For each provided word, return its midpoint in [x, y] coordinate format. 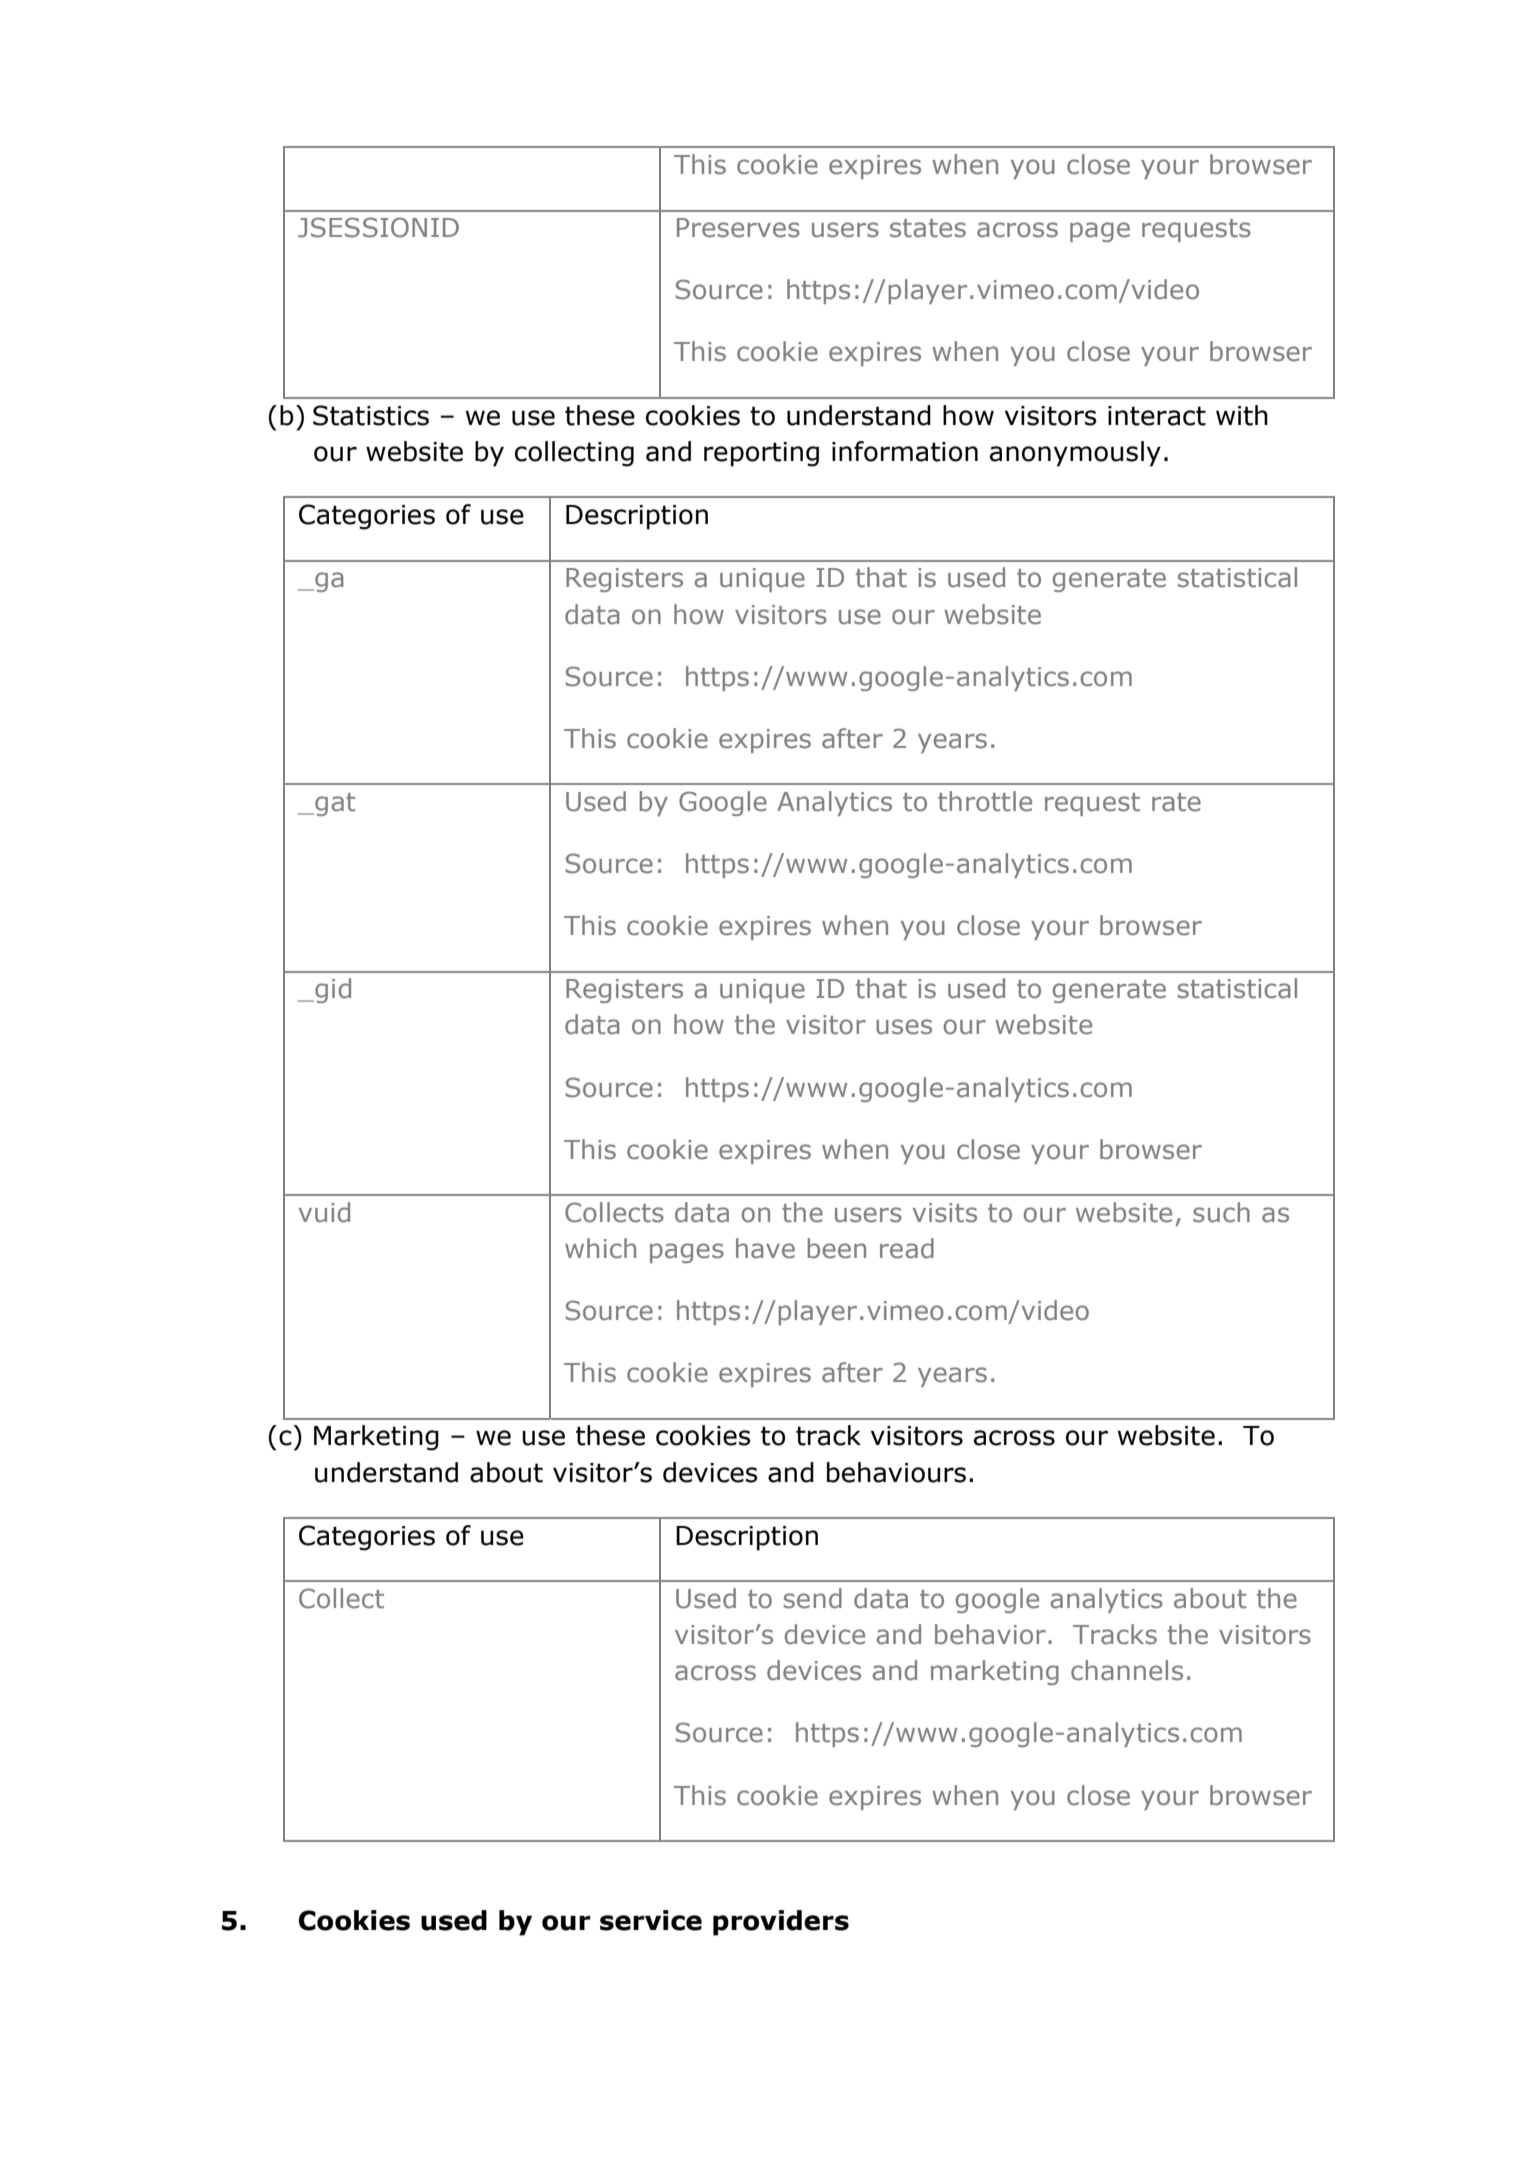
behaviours [896, 1472]
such [1221, 1212]
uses [904, 1027]
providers [781, 1923]
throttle [985, 801]
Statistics [371, 415]
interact [1157, 416]
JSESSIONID [378, 227]
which [600, 1248]
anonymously [1075, 454]
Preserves [738, 228]
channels [1127, 1670]
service [651, 1920]
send [813, 1598]
